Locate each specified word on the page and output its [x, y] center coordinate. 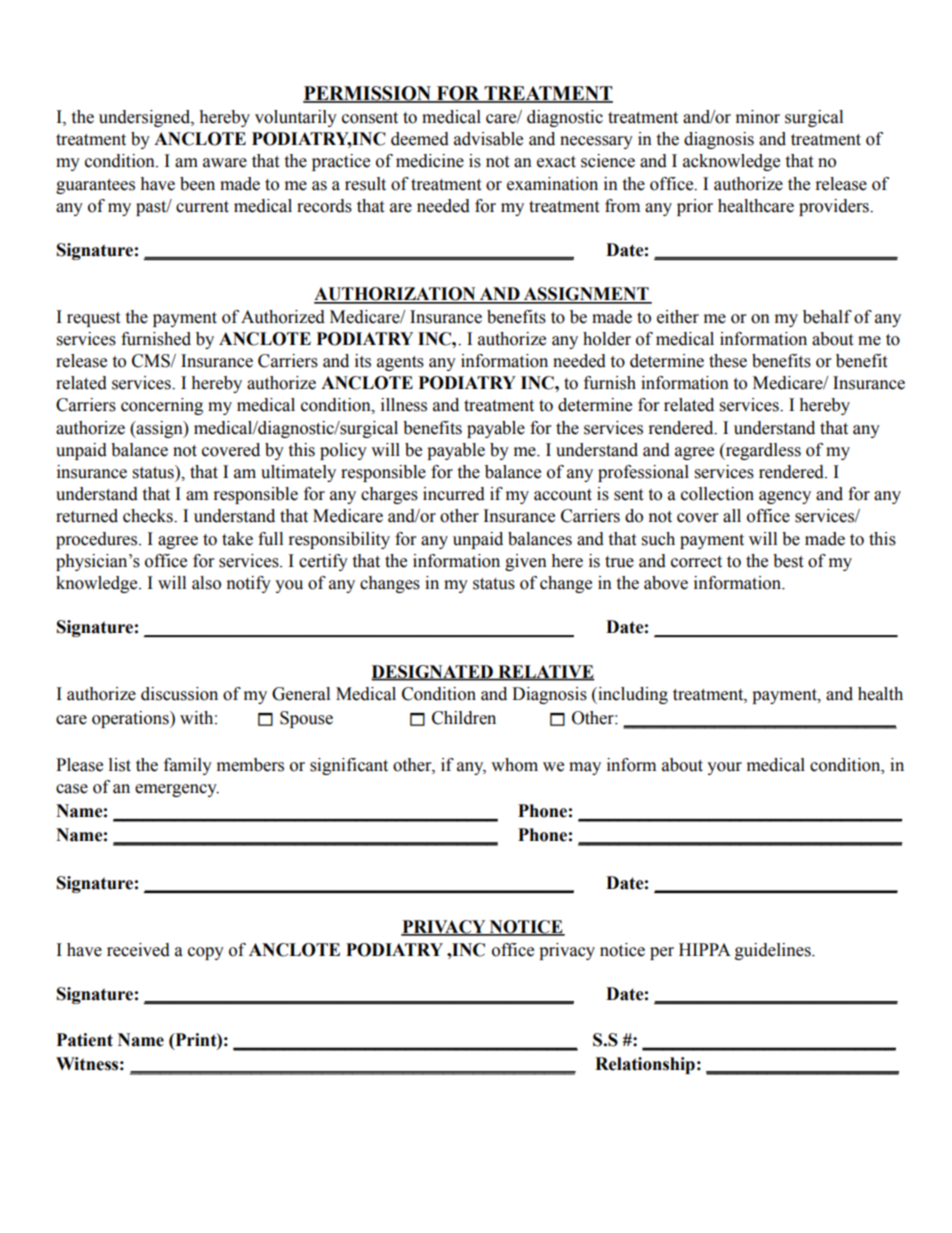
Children [464, 718]
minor [758, 117]
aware [225, 163]
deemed [420, 139]
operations [131, 719]
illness [404, 405]
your [724, 768]
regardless [762, 451]
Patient [85, 1040]
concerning [162, 406]
